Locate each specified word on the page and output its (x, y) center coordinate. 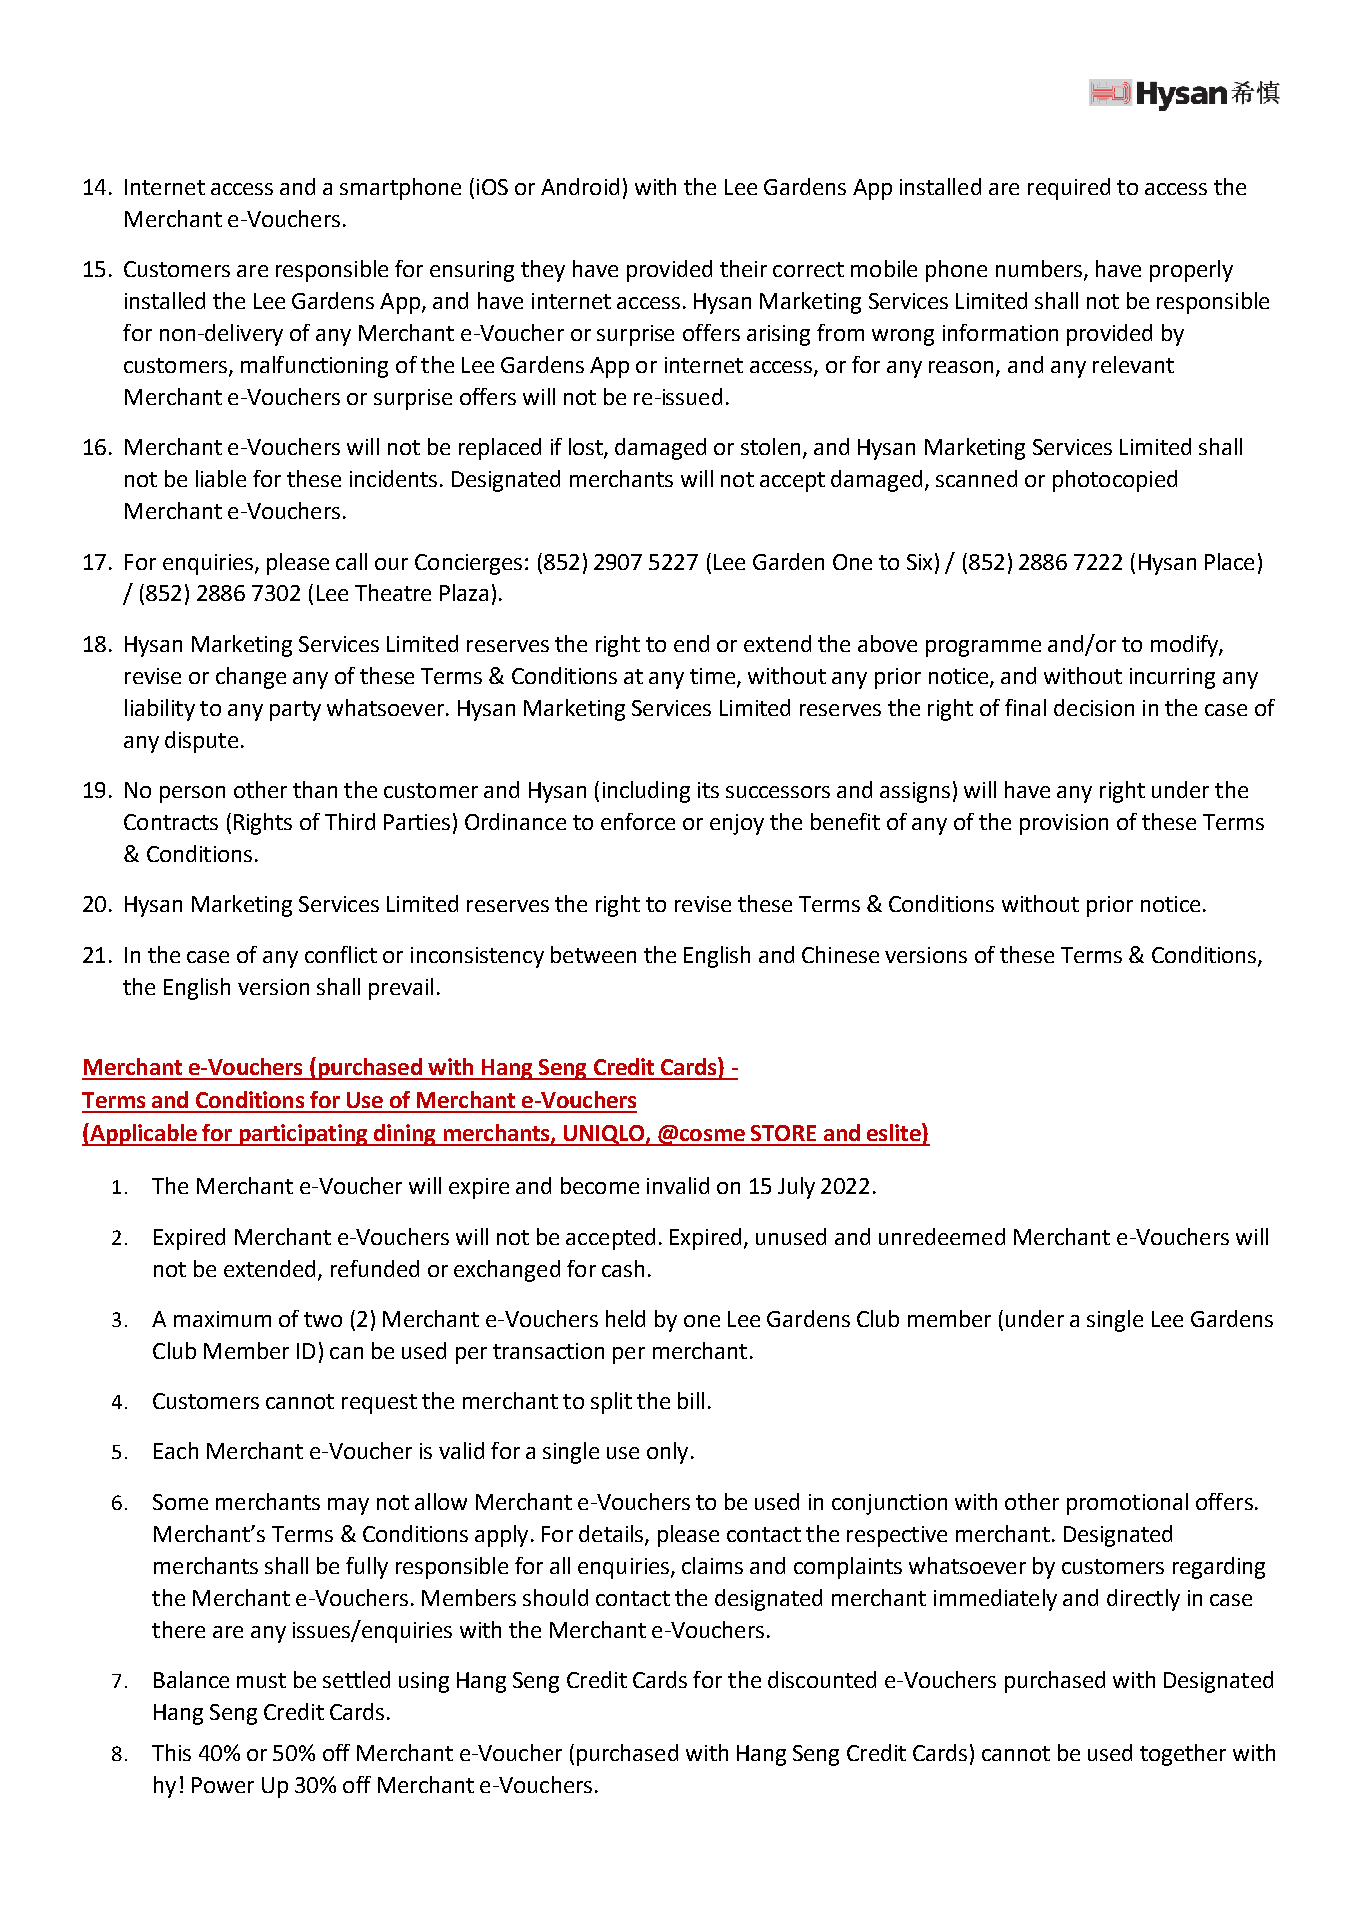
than (315, 789)
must (261, 1680)
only (667, 1453)
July (796, 1188)
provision (1064, 824)
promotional (1127, 1504)
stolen (770, 446)
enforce (638, 821)
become (600, 1185)
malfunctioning (314, 367)
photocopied (1115, 481)
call (351, 561)
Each (176, 1450)
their (743, 268)
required (1069, 189)
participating (303, 1135)
